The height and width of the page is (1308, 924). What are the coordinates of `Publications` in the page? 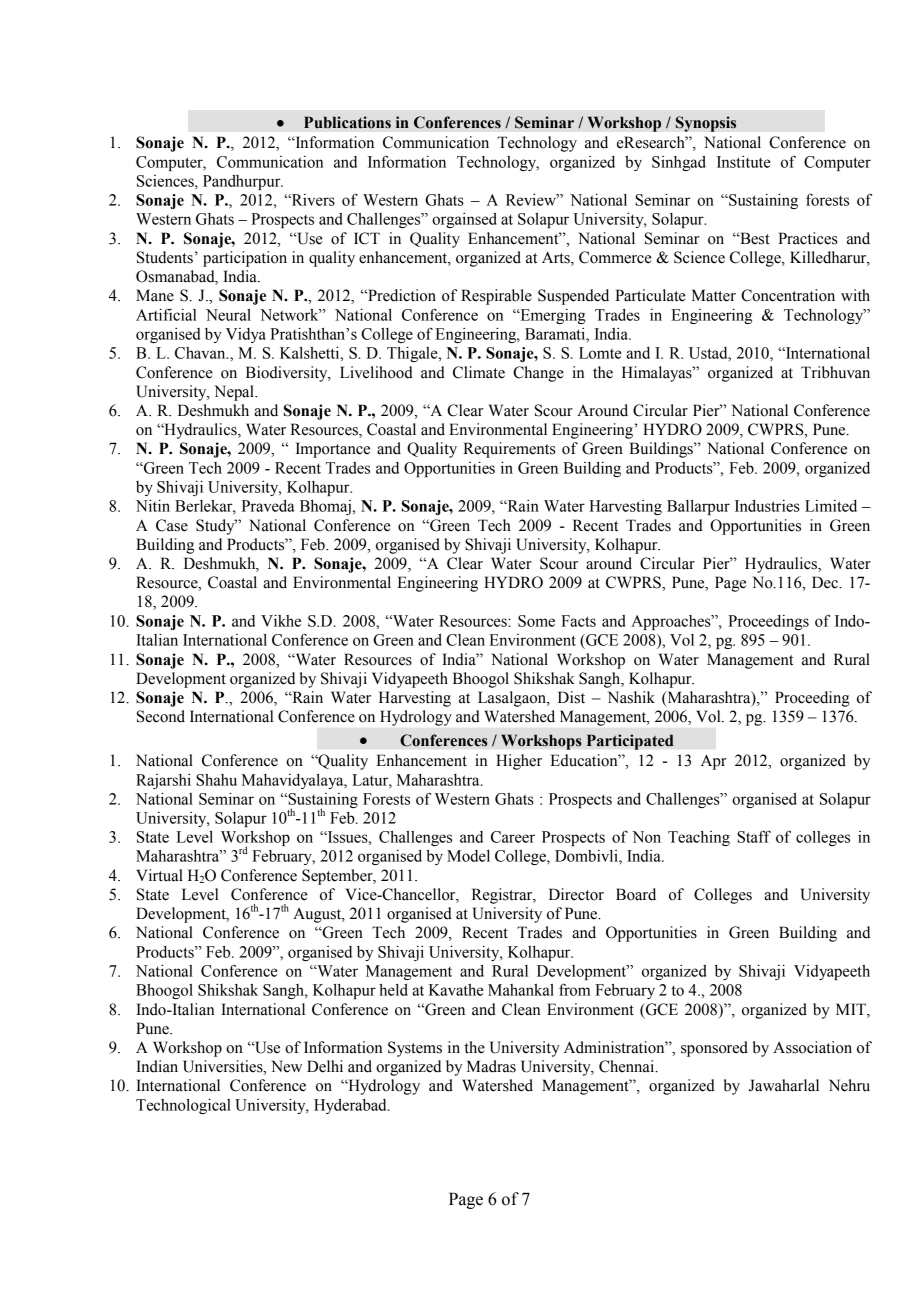 It's located at (347, 122).
